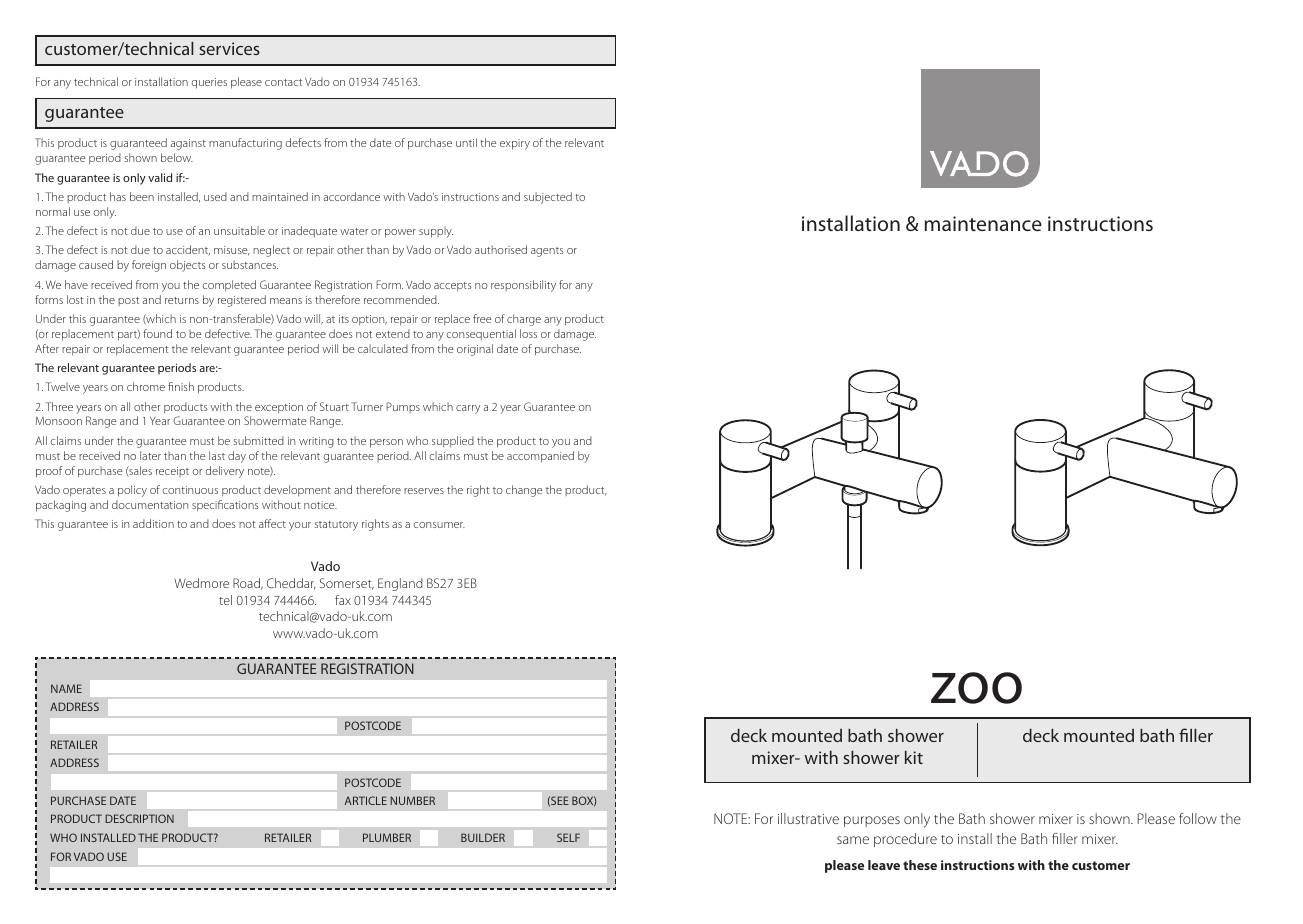 The width and height of the document is (1303, 924). I want to click on maintenance, so click(983, 223).
